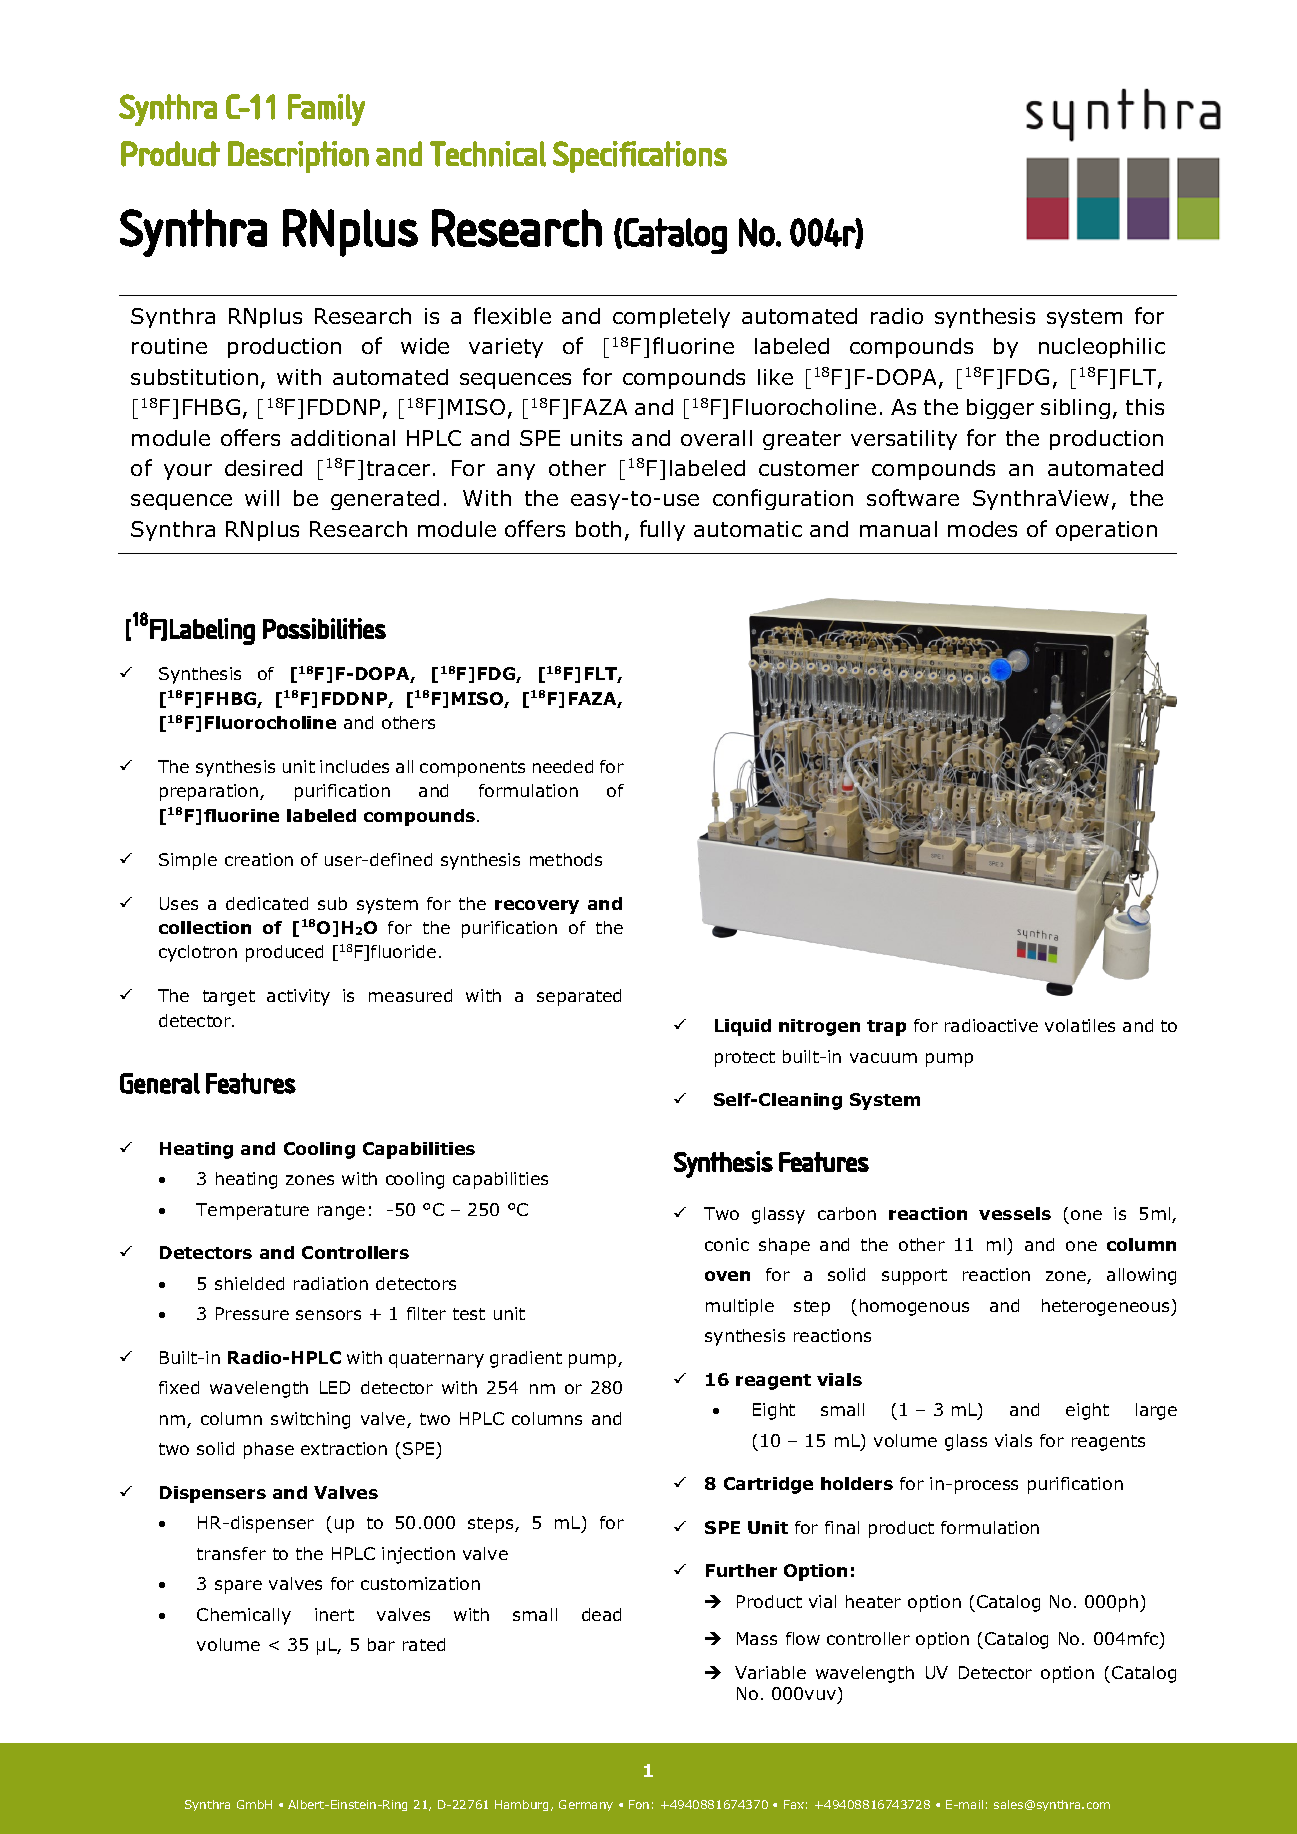 The width and height of the page is (1297, 1834). What do you see at coordinates (727, 1244) in the page?
I see `conic` at bounding box center [727, 1244].
